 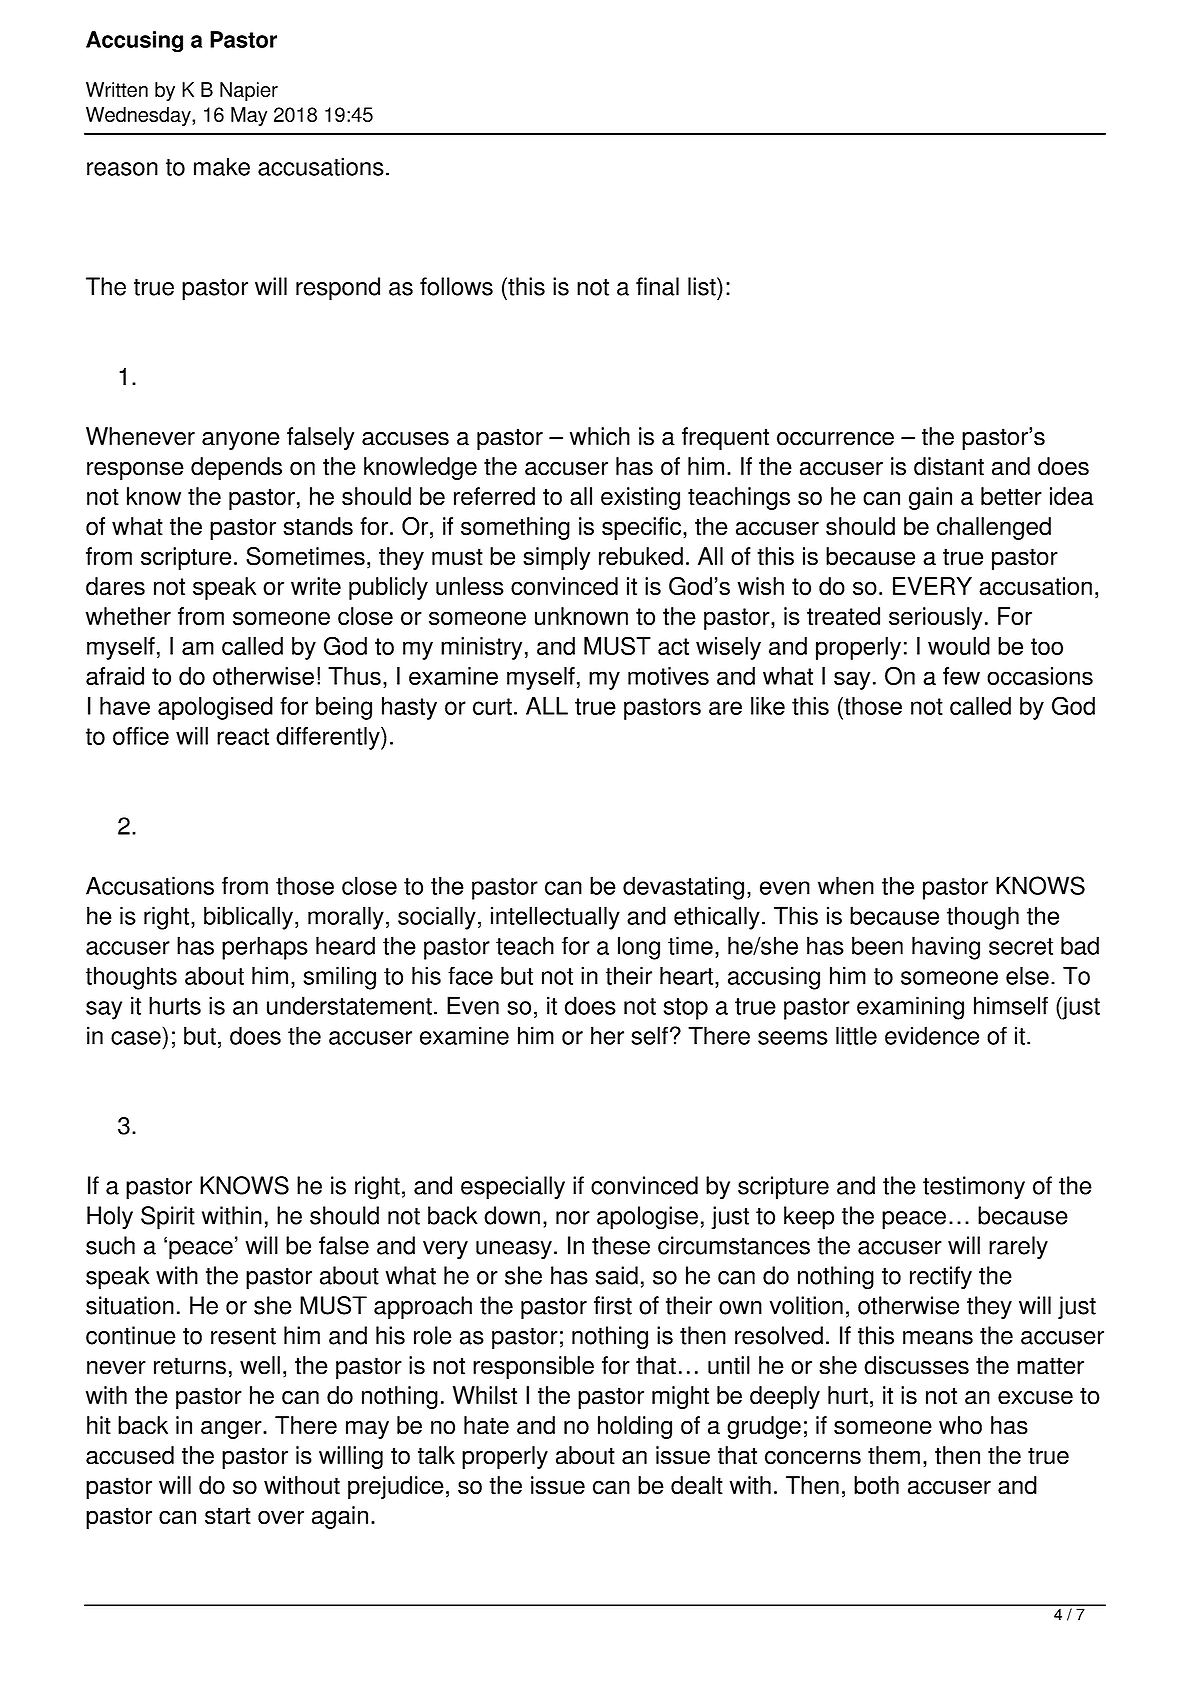 What do you see at coordinates (683, 888) in the image?
I see `devastating` at bounding box center [683, 888].
